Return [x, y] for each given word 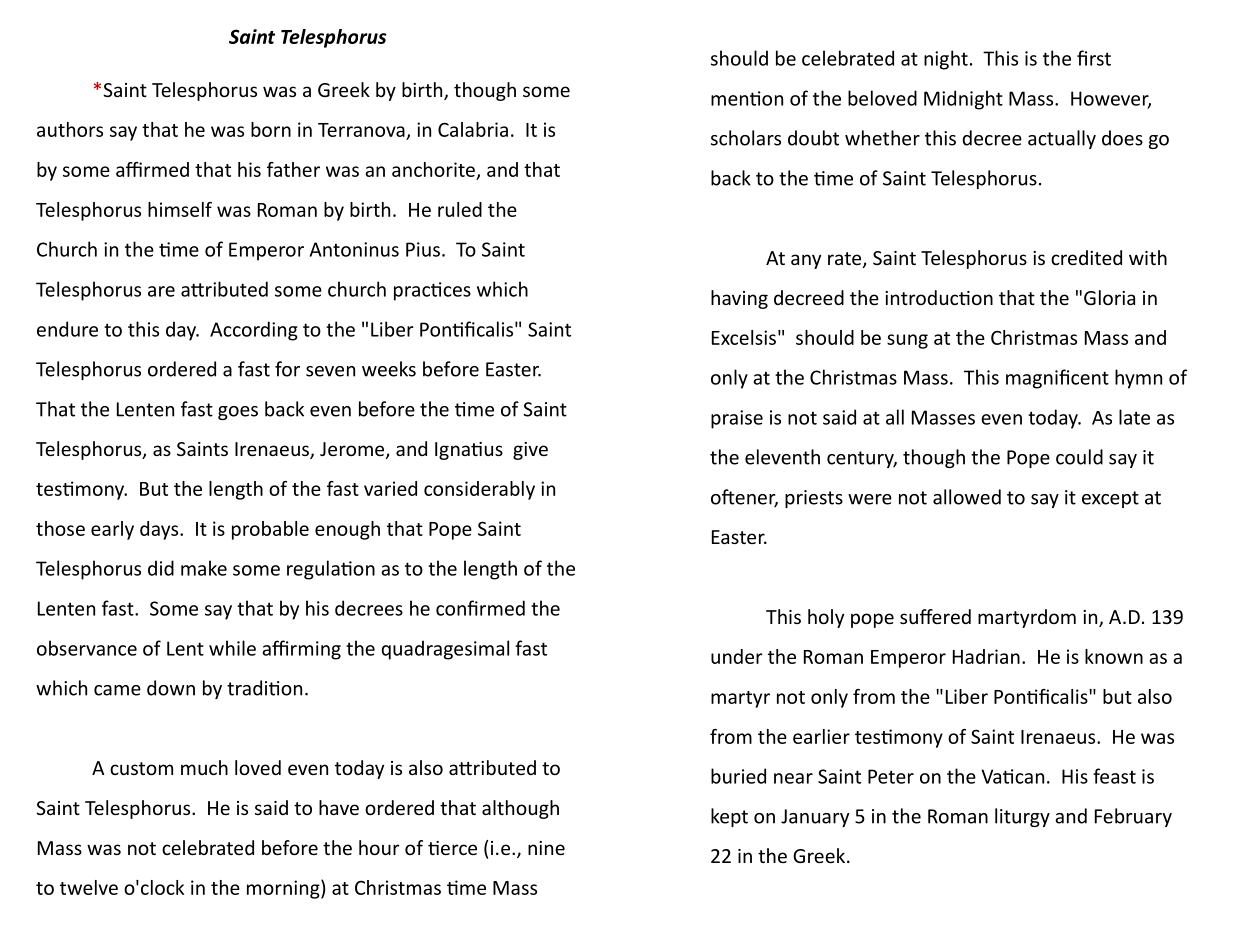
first [1094, 58]
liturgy [1022, 817]
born [271, 129]
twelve [89, 887]
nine [546, 848]
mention [747, 98]
